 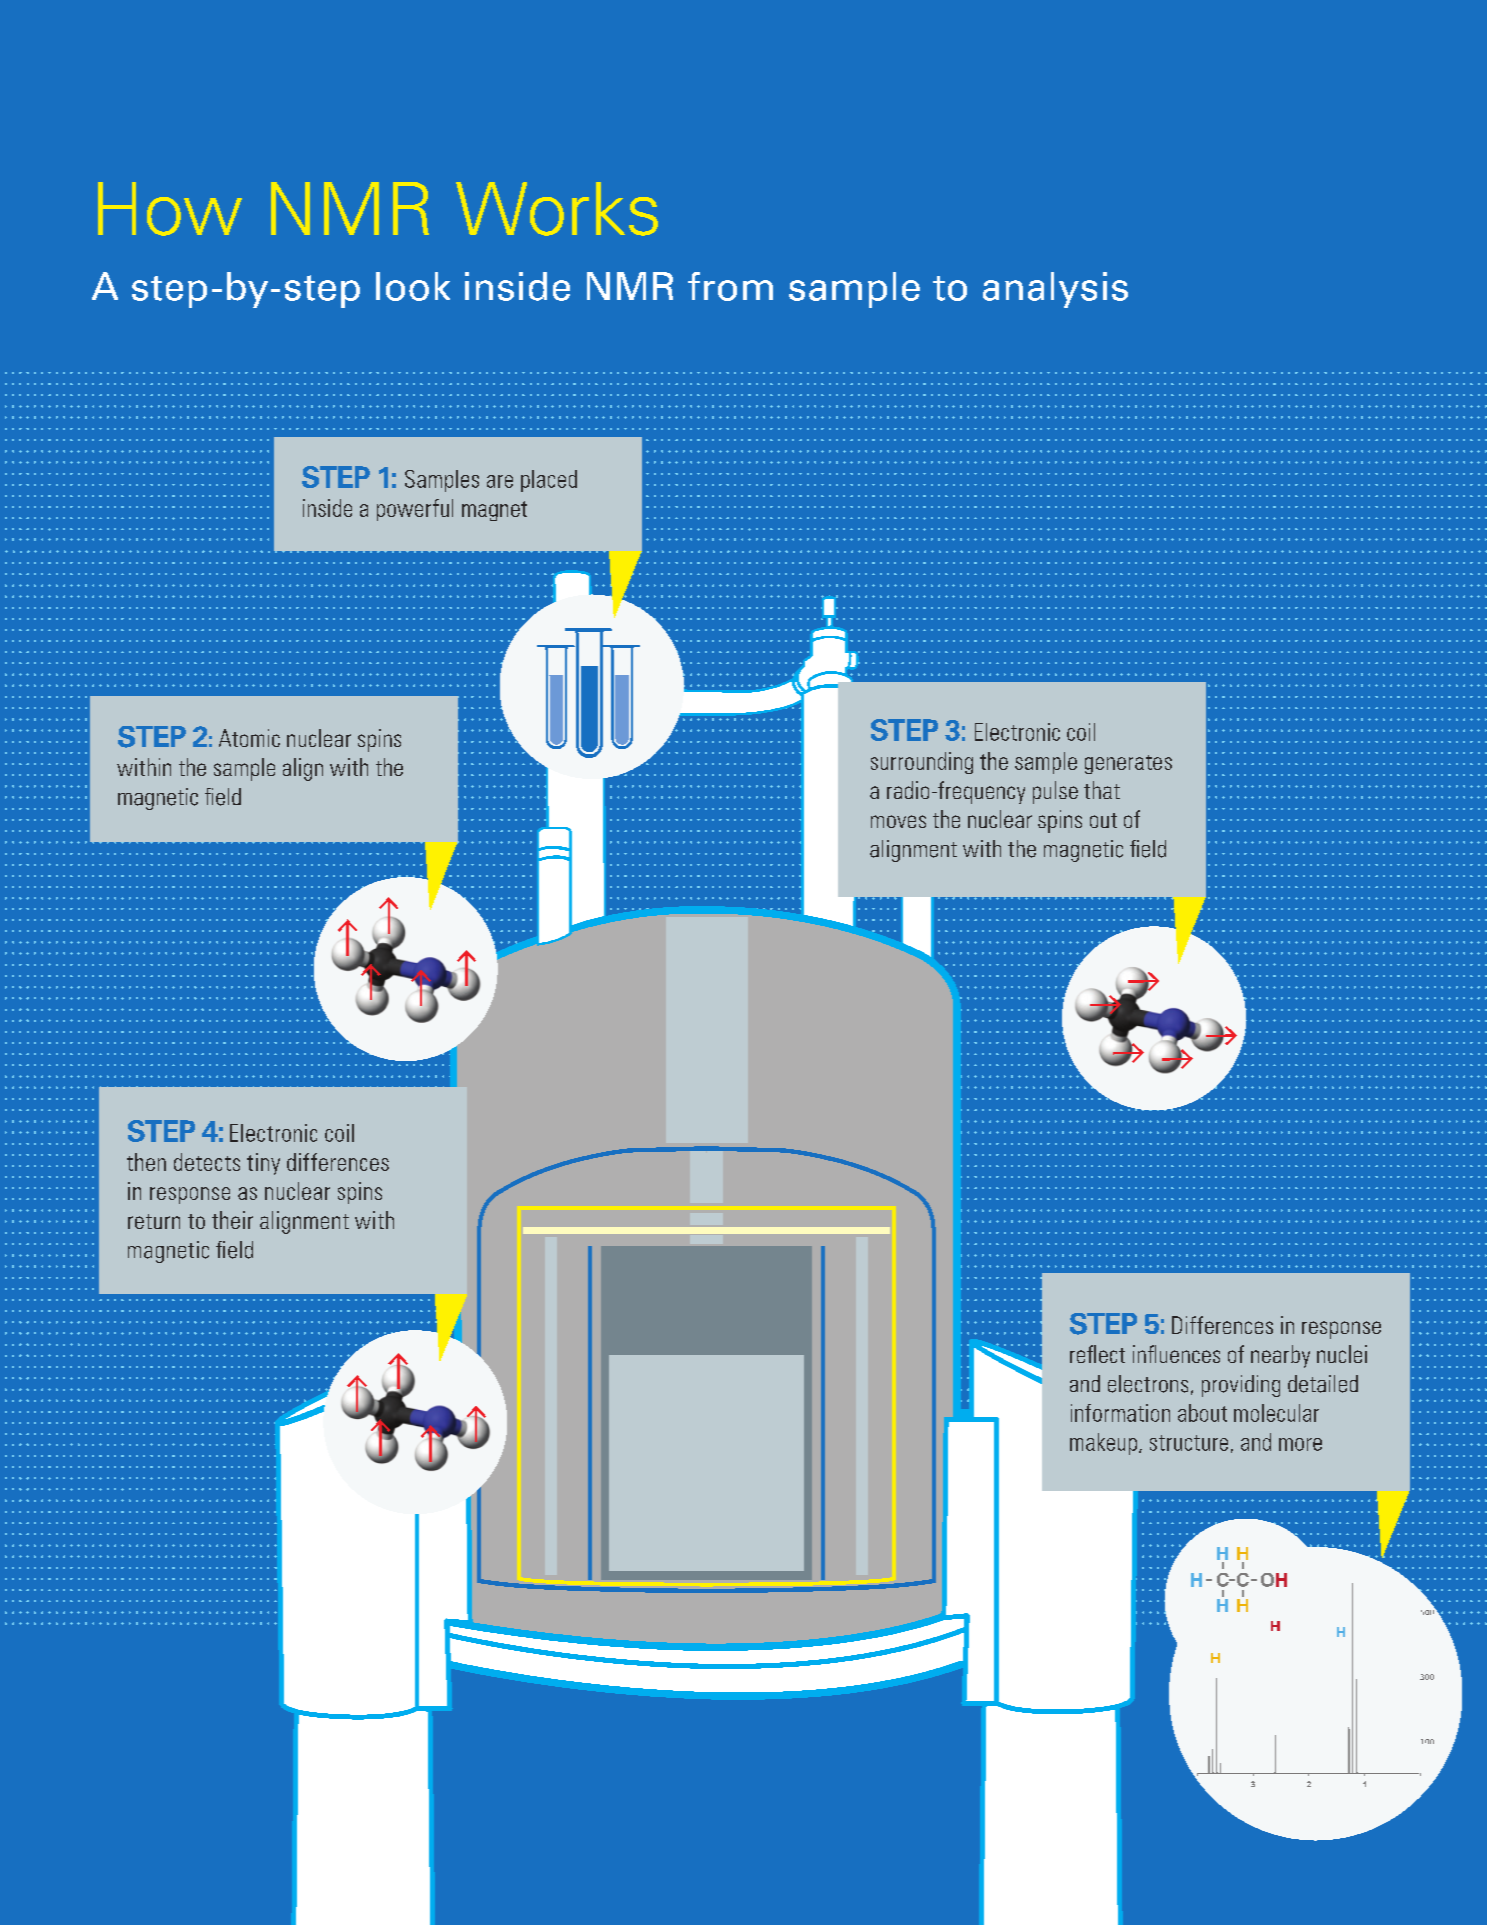 I want to click on tiny, so click(x=263, y=1164).
